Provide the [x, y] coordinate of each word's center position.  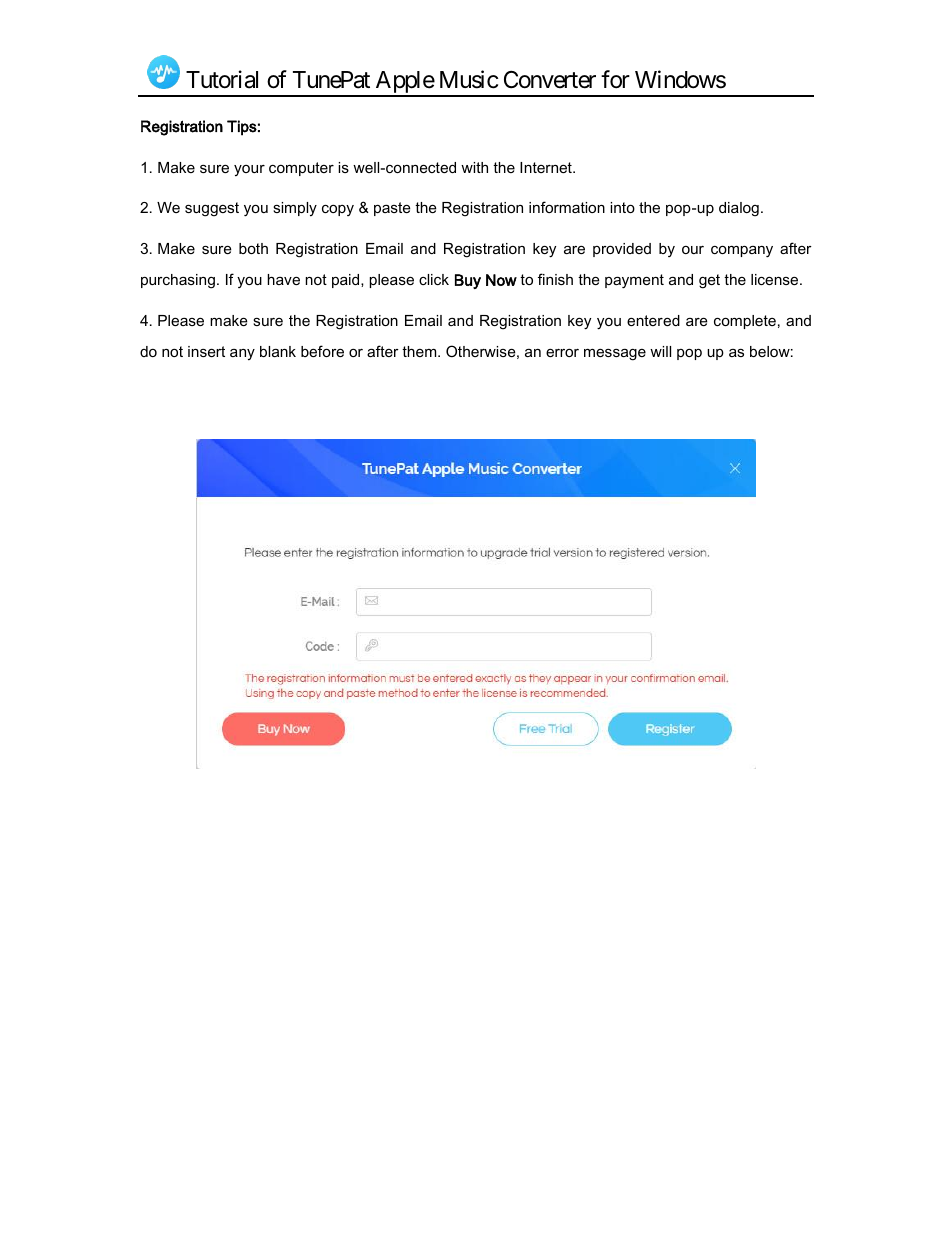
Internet [547, 167]
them [420, 351]
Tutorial [222, 79]
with [474, 167]
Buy [468, 281]
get [709, 281]
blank [278, 351]
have [283, 279]
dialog [739, 209]
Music [469, 79]
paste [392, 209]
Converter [550, 80]
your [249, 171]
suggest [212, 209]
